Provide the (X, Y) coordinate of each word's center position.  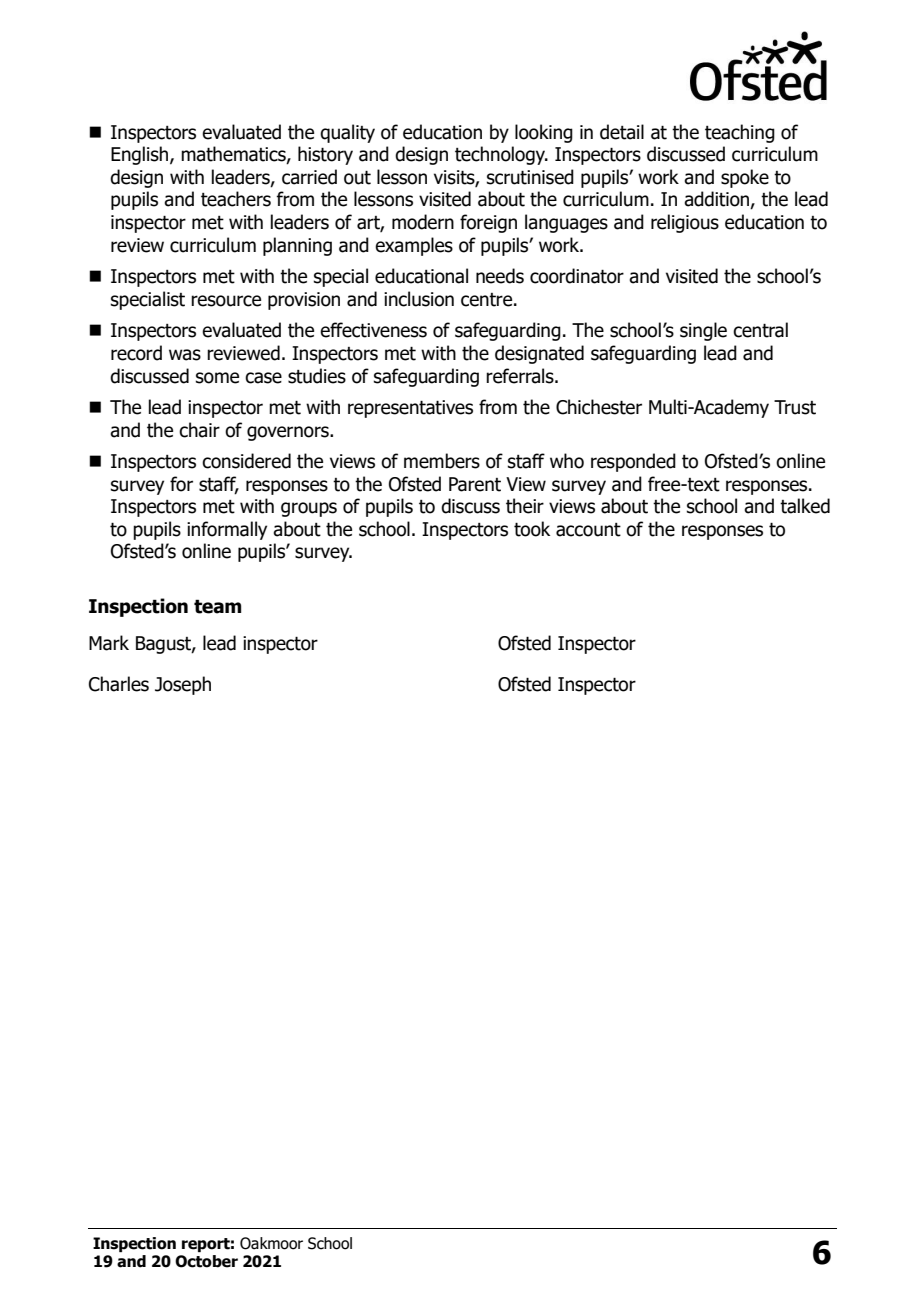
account (588, 530)
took (532, 529)
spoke (745, 178)
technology (501, 155)
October (206, 1261)
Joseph (183, 685)
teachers (236, 199)
